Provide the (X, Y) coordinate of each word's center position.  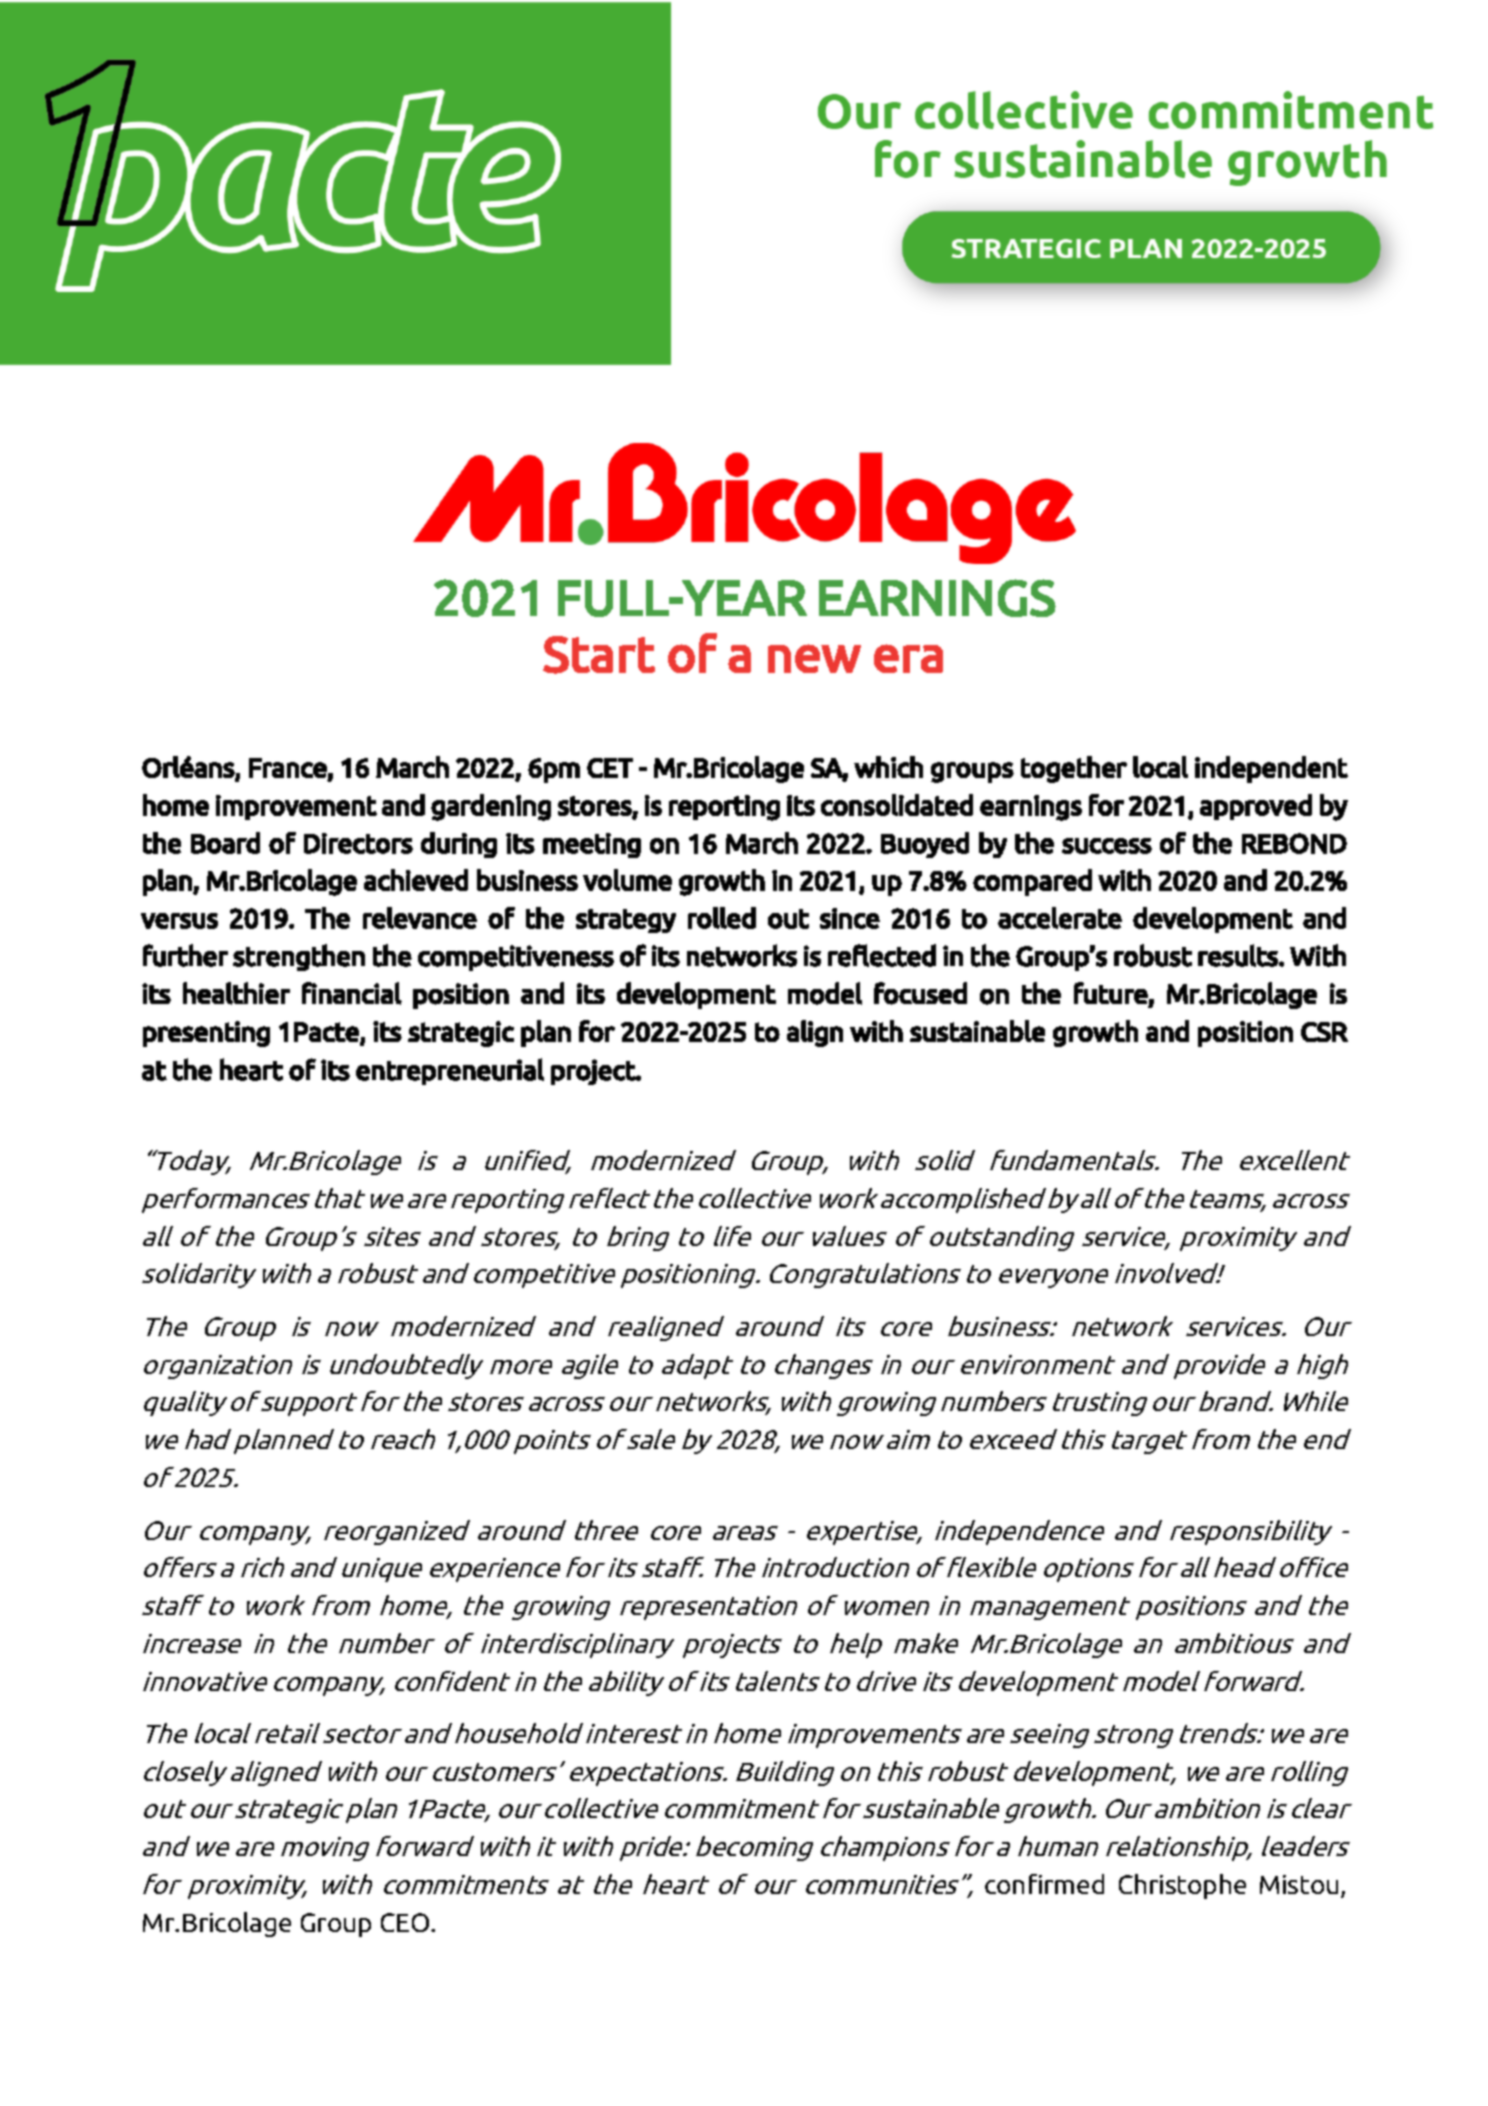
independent (1271, 769)
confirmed (1044, 1884)
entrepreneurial (450, 1071)
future (1111, 993)
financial (352, 993)
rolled (722, 918)
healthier (236, 993)
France (288, 768)
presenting (206, 1034)
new (814, 658)
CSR (1324, 1032)
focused (920, 993)
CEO (406, 1922)
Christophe (1182, 1886)
